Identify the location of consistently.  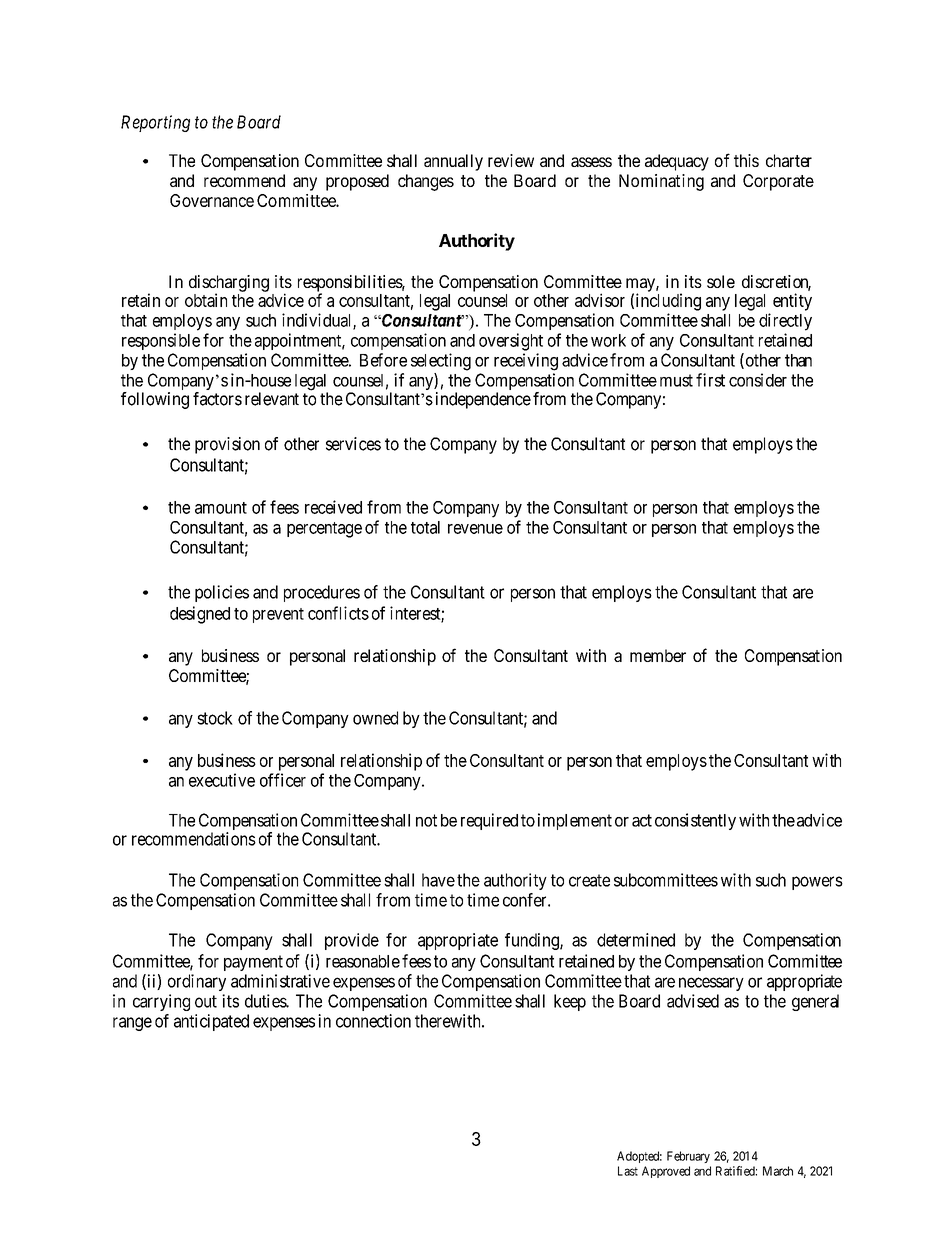
(695, 821).
